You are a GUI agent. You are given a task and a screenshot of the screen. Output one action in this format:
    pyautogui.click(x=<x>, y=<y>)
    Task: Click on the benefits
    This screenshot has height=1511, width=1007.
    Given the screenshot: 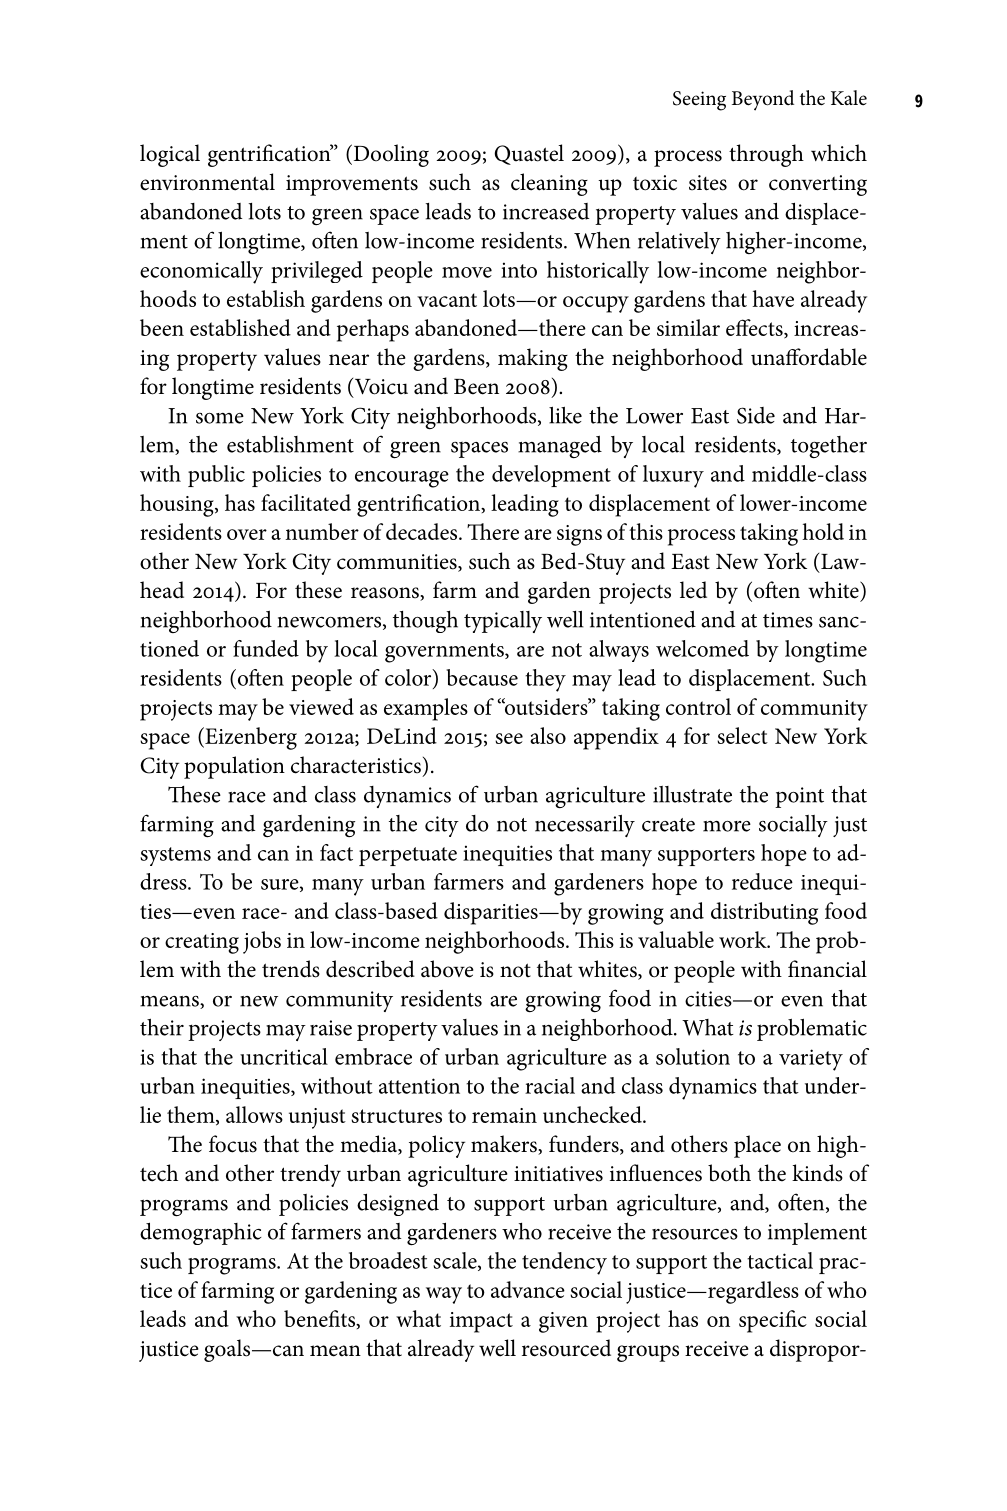 What is the action you would take?
    pyautogui.click(x=321, y=1319)
